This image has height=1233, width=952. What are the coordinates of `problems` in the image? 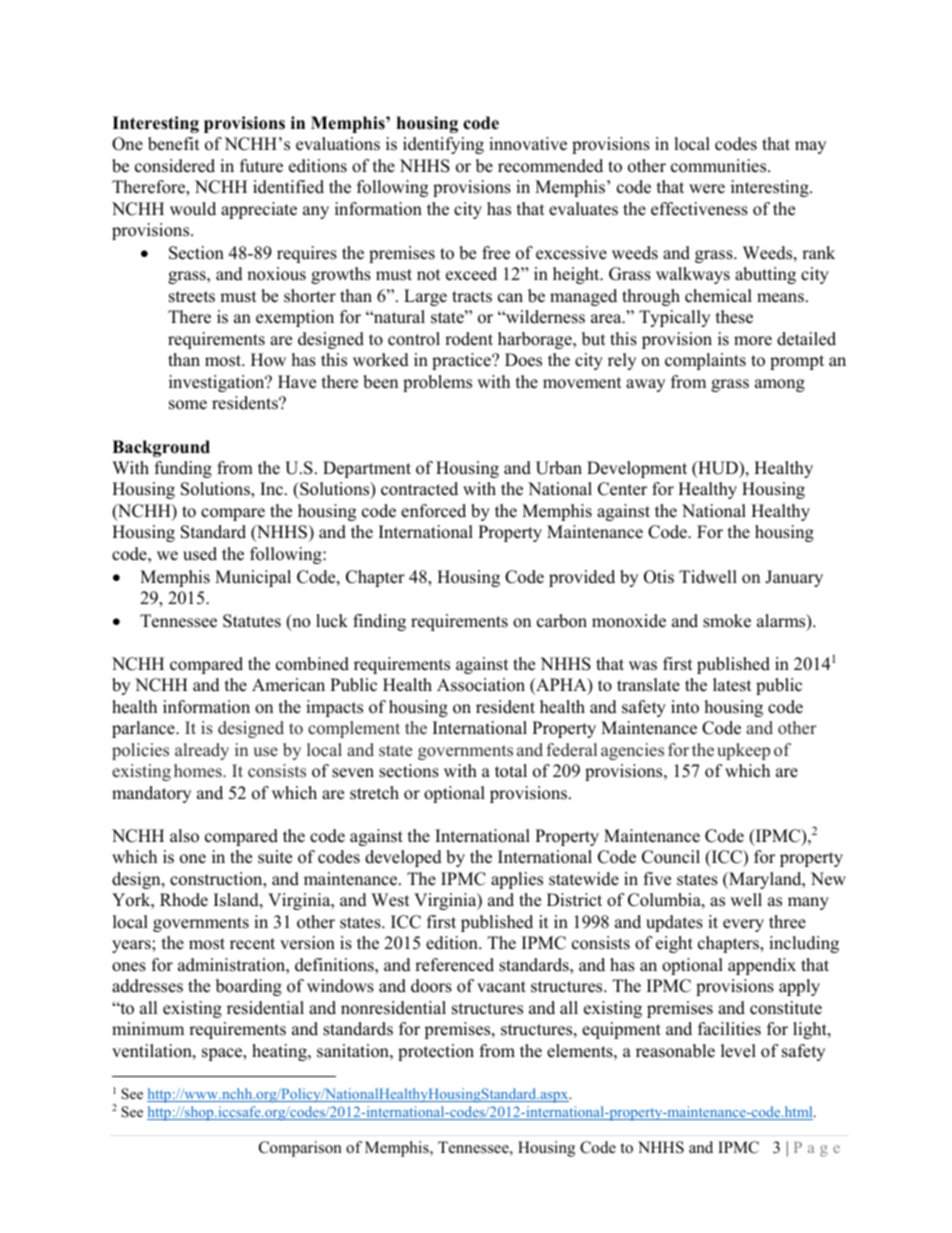 It's located at (437, 383).
